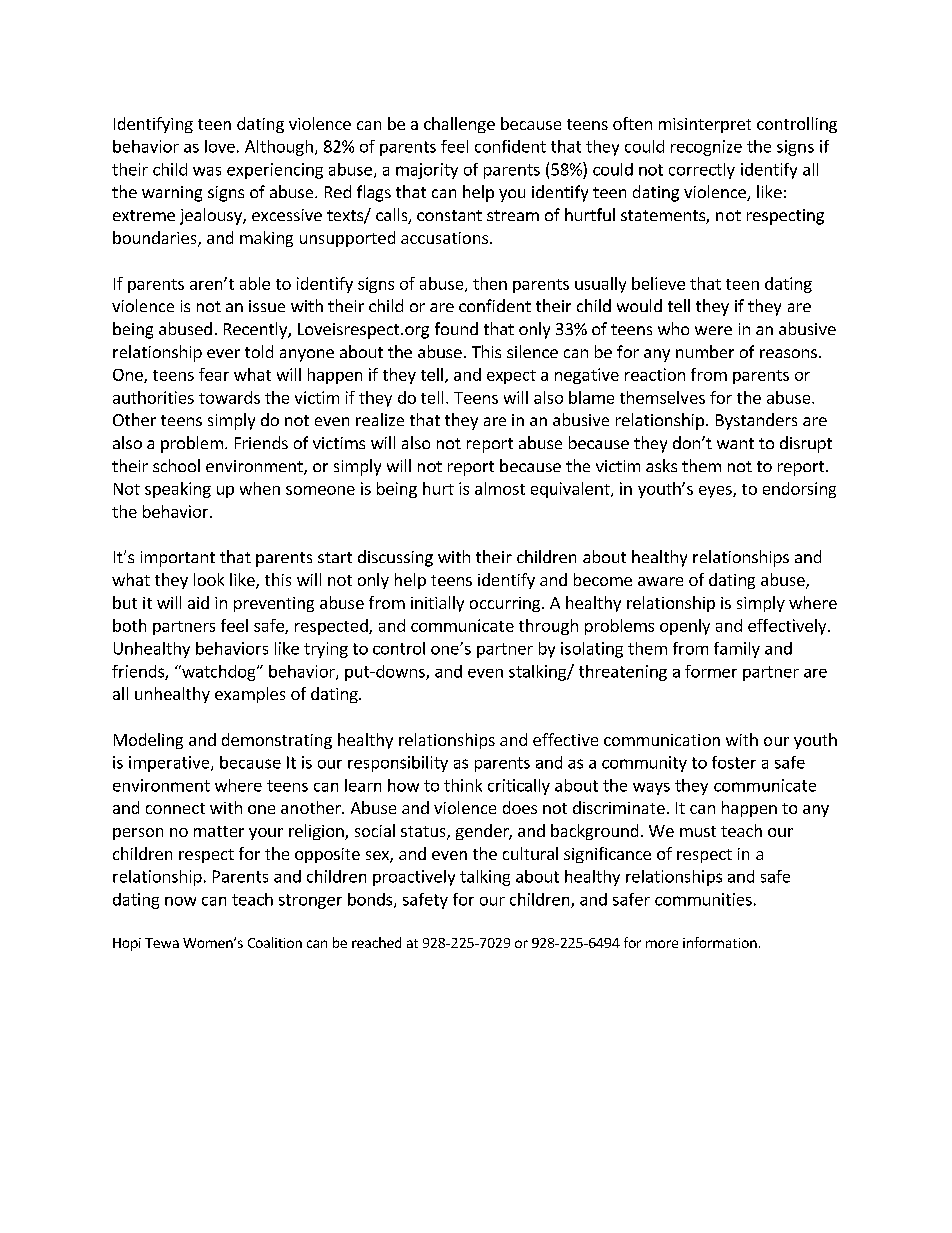  I want to click on ever, so click(223, 353).
